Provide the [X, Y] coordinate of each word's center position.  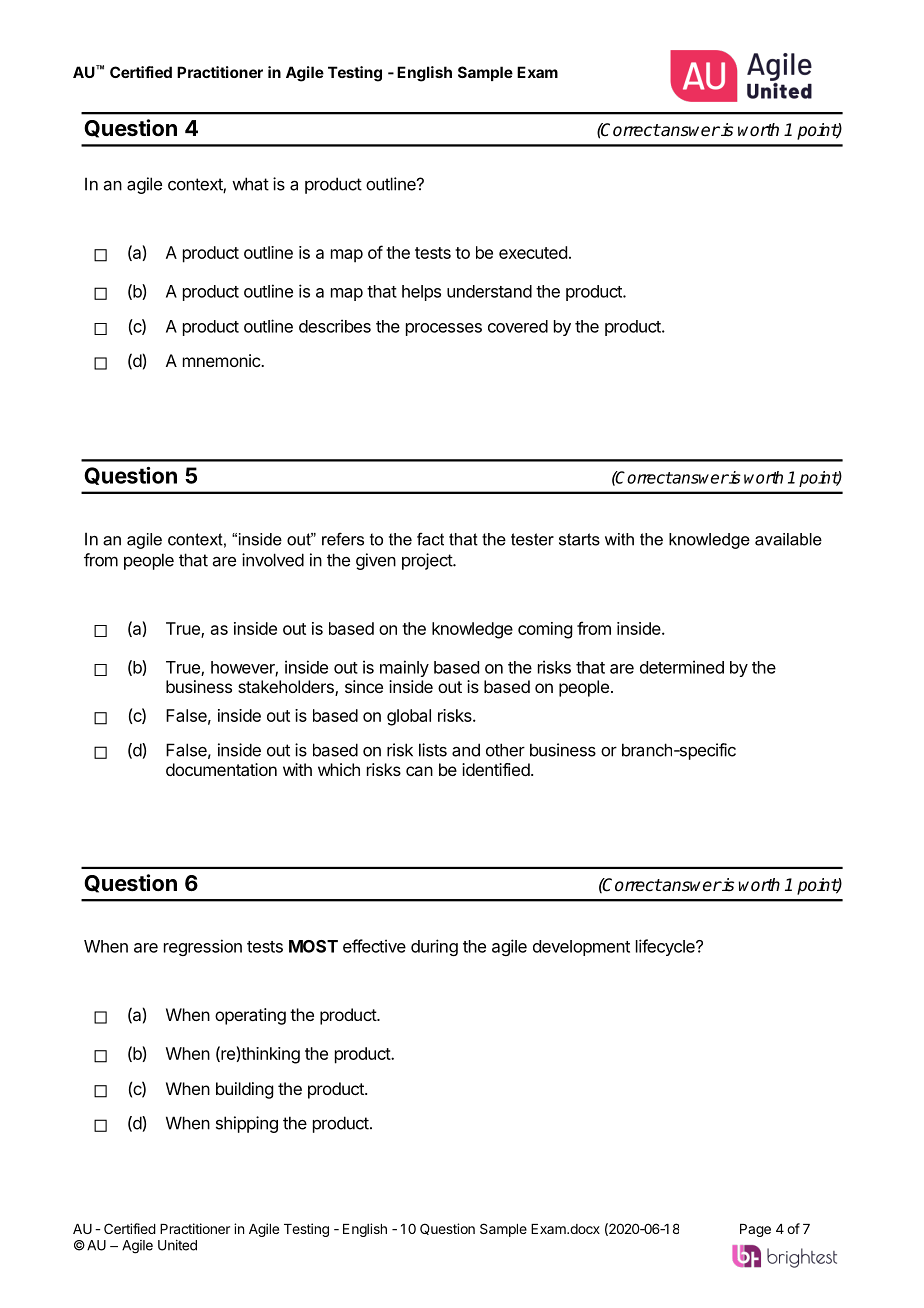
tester [532, 539]
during [434, 947]
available [788, 539]
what [250, 184]
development [581, 948]
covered [518, 326]
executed [533, 252]
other [505, 750]
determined [682, 667]
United [177, 1245]
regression [203, 947]
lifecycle [666, 947]
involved [273, 560]
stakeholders [287, 688]
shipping [247, 1124]
